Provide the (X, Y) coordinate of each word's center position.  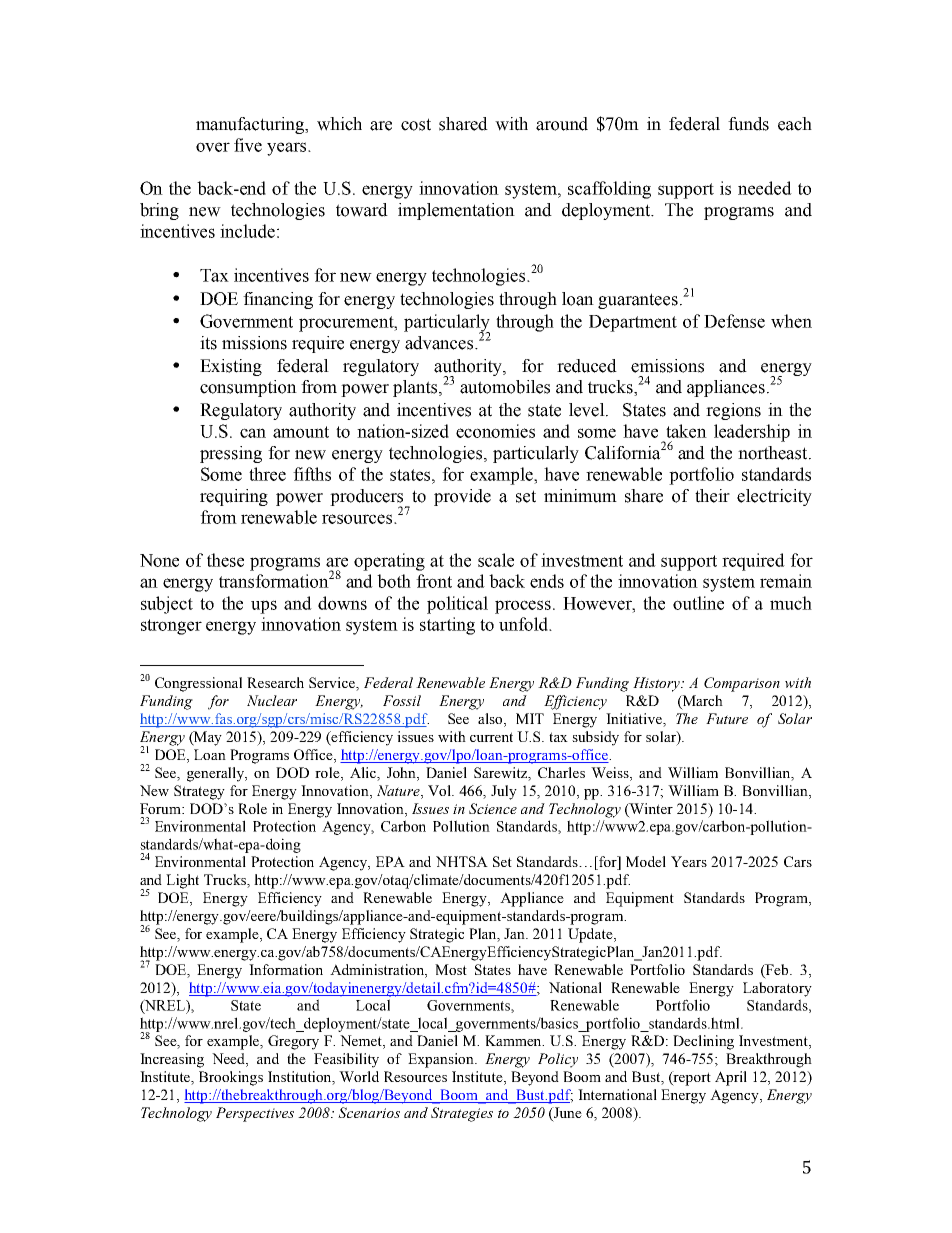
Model (646, 861)
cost (416, 124)
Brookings (231, 1078)
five (248, 145)
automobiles (505, 387)
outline (698, 603)
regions (733, 411)
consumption (248, 388)
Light (182, 881)
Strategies (462, 1114)
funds (748, 124)
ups (264, 607)
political (457, 605)
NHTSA (462, 861)
